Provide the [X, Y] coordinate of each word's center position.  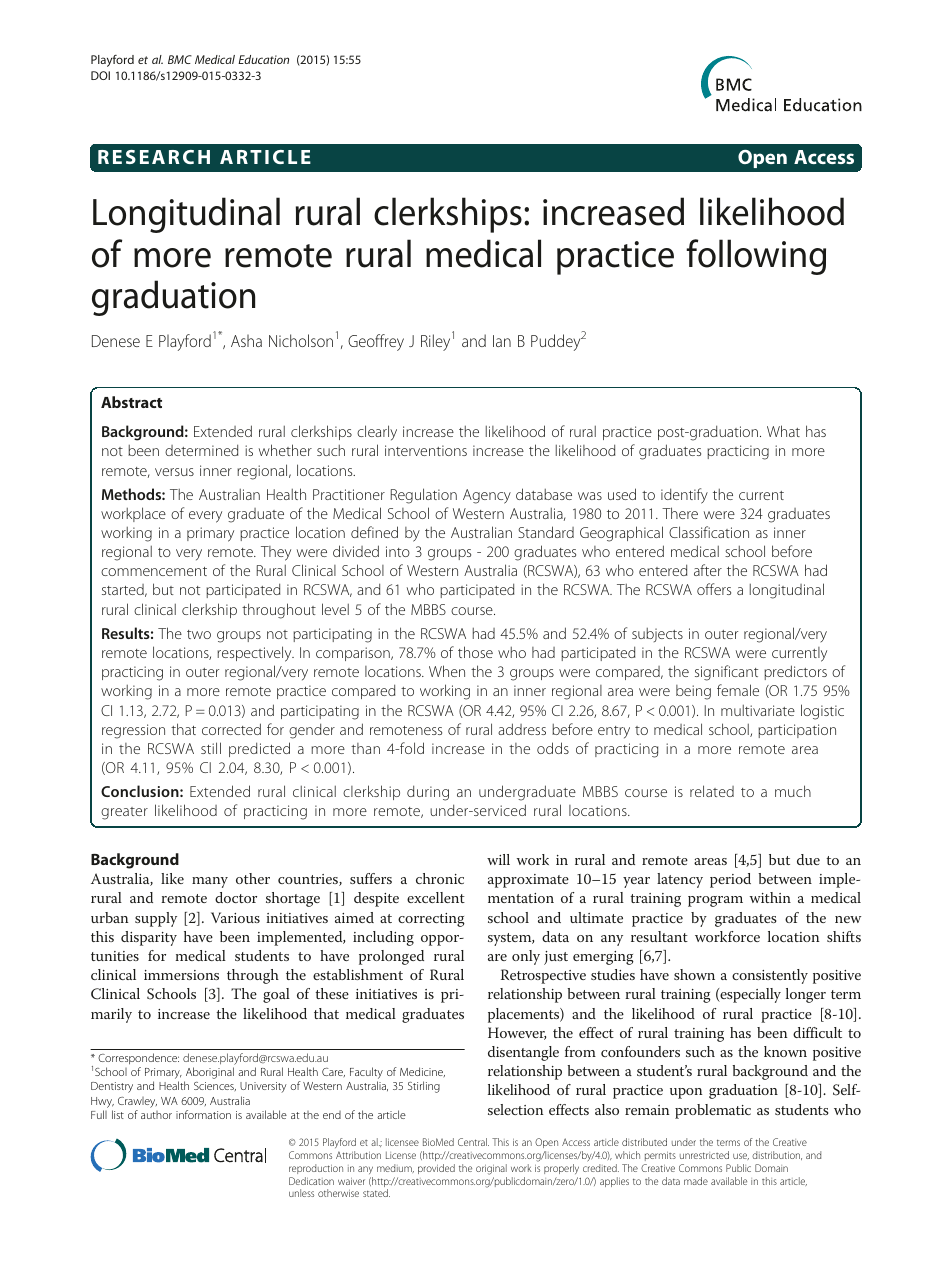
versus [174, 472]
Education [263, 59]
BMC [180, 59]
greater [124, 813]
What [783, 431]
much [793, 791]
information [203, 1114]
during [428, 793]
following [756, 257]
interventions [426, 450]
